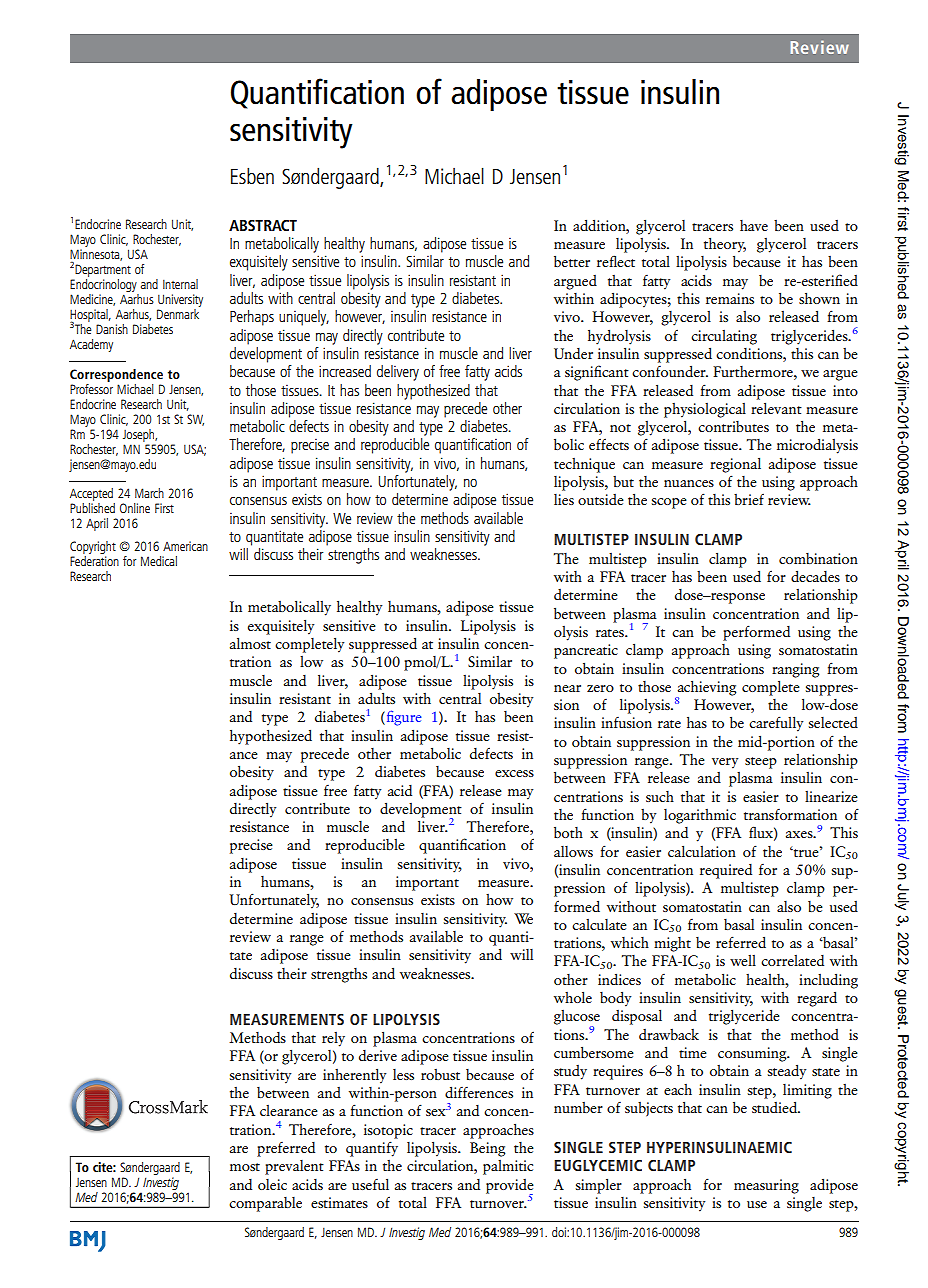 The width and height of the screenshot is (928, 1288). I want to click on palmitic, so click(508, 1167).
